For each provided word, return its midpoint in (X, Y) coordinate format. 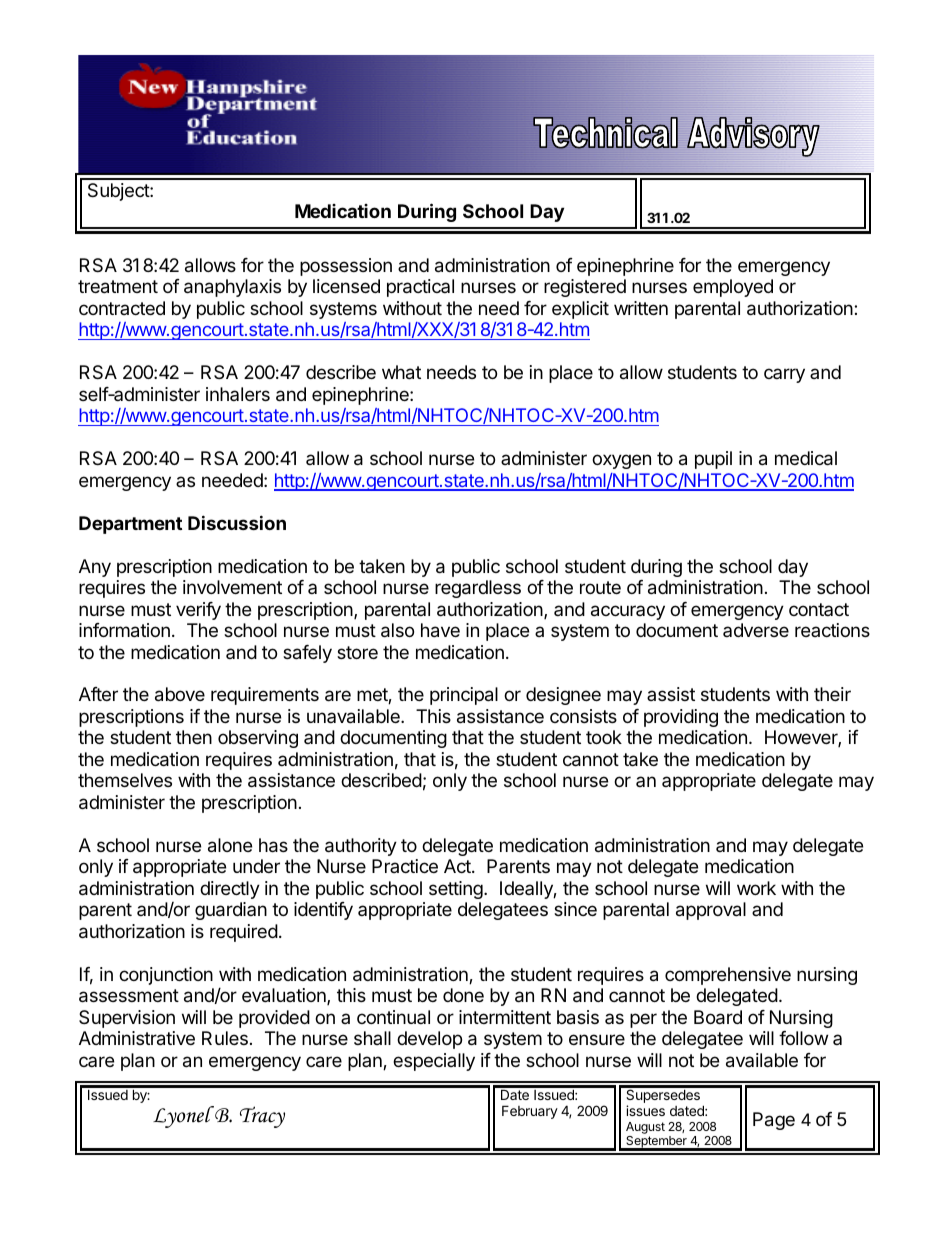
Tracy (262, 1117)
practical (420, 288)
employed (733, 288)
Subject (119, 192)
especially (434, 1062)
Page (774, 1121)
